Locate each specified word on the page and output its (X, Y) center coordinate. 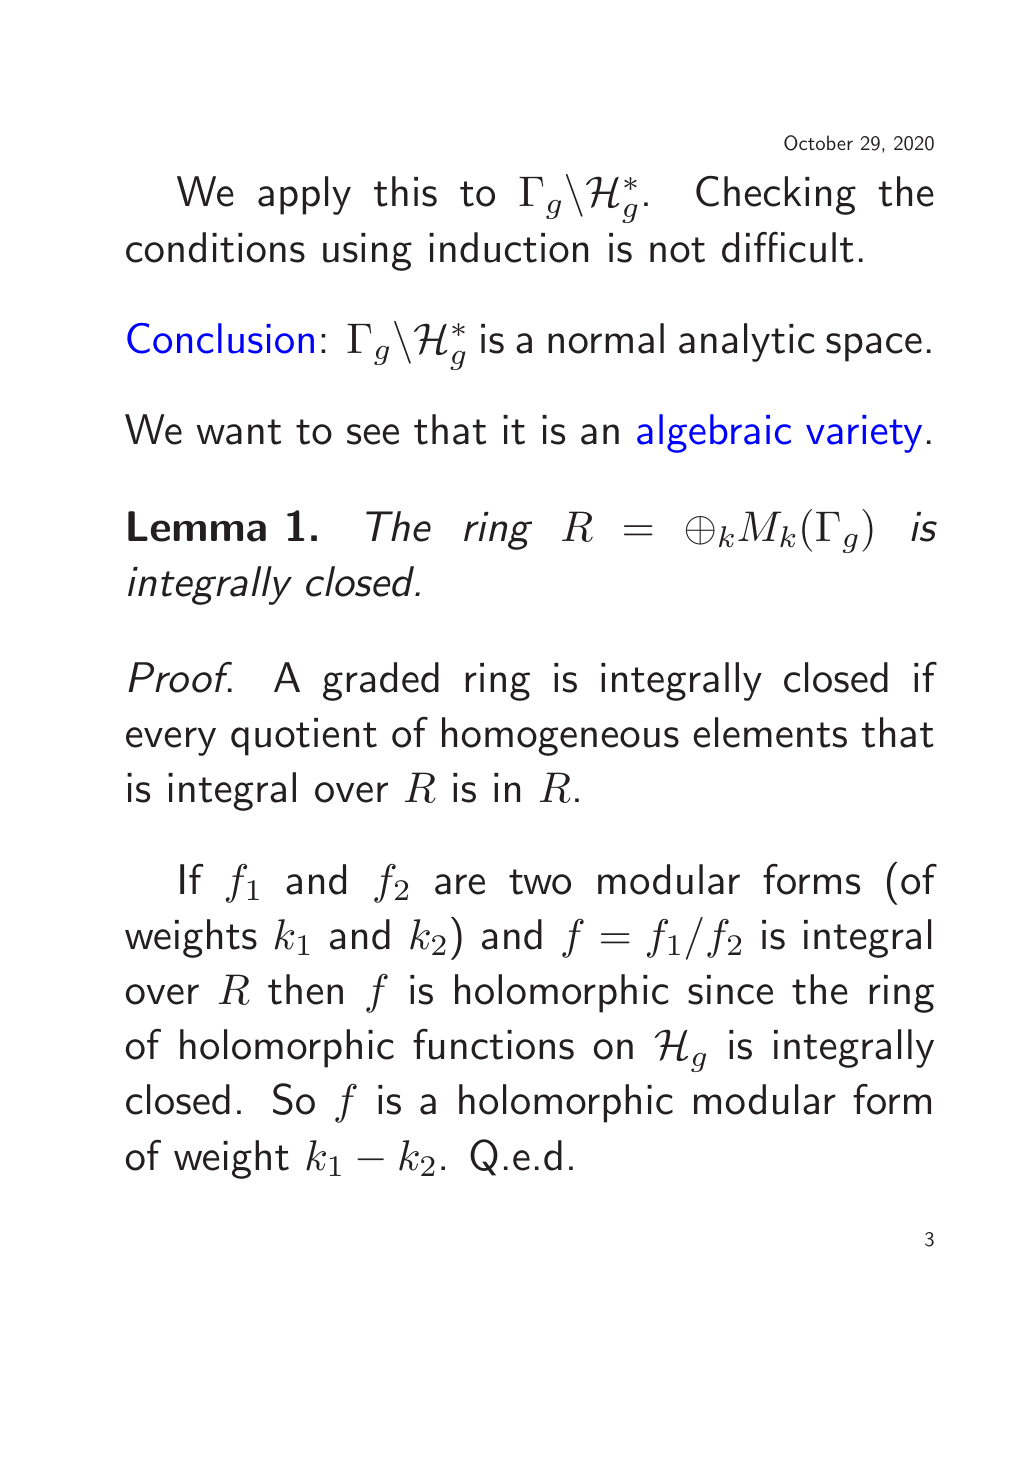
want (238, 432)
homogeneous (560, 736)
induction (508, 247)
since (730, 990)
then (305, 989)
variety (864, 434)
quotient (304, 737)
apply (304, 195)
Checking (776, 195)
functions (493, 1044)
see (373, 434)
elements (770, 732)
